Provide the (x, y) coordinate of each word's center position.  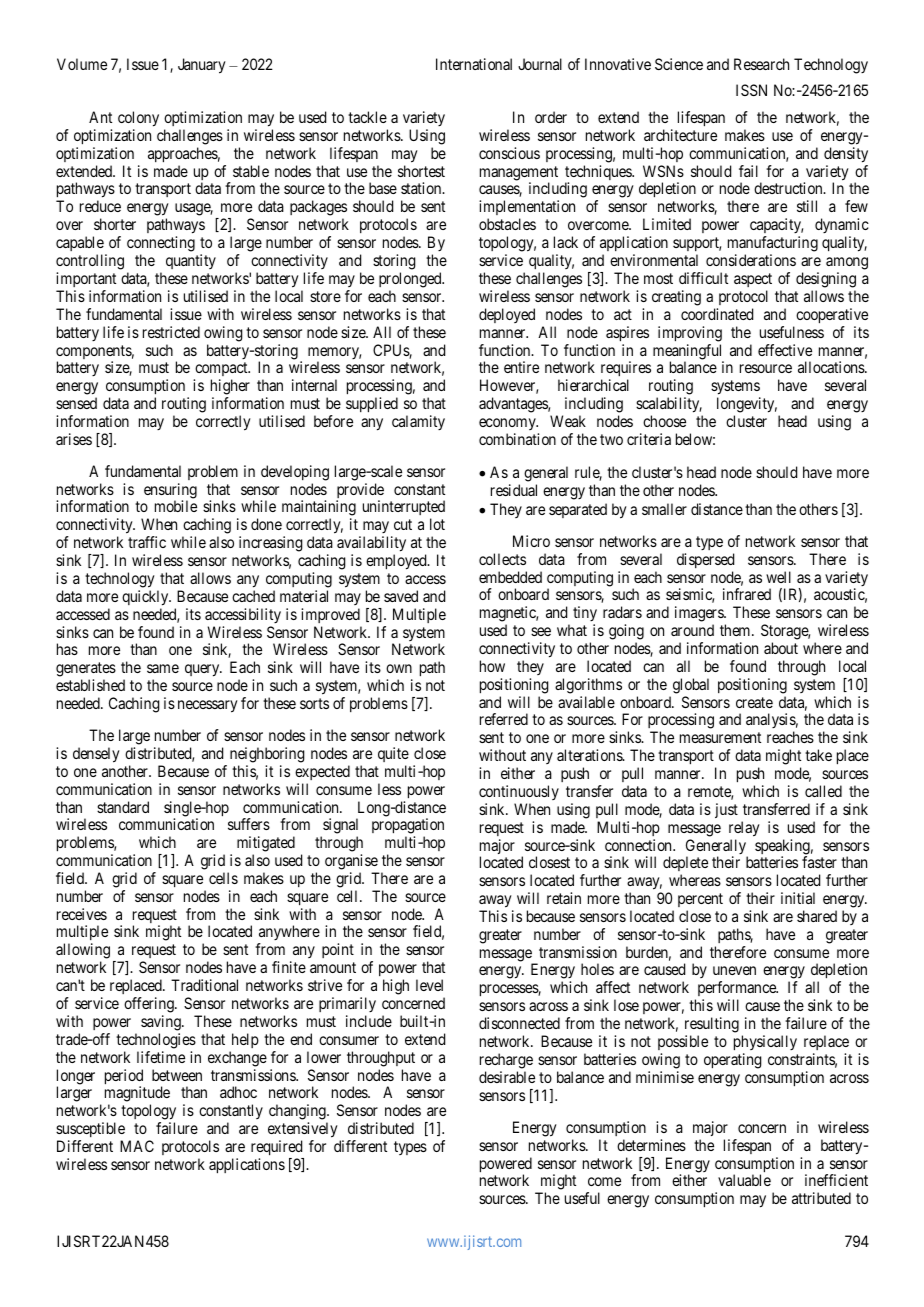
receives (82, 914)
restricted (171, 332)
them (736, 630)
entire (521, 367)
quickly (146, 598)
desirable (507, 1077)
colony (138, 120)
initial (798, 898)
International (474, 64)
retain (564, 898)
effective (785, 350)
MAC (137, 1146)
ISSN (751, 90)
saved (401, 596)
